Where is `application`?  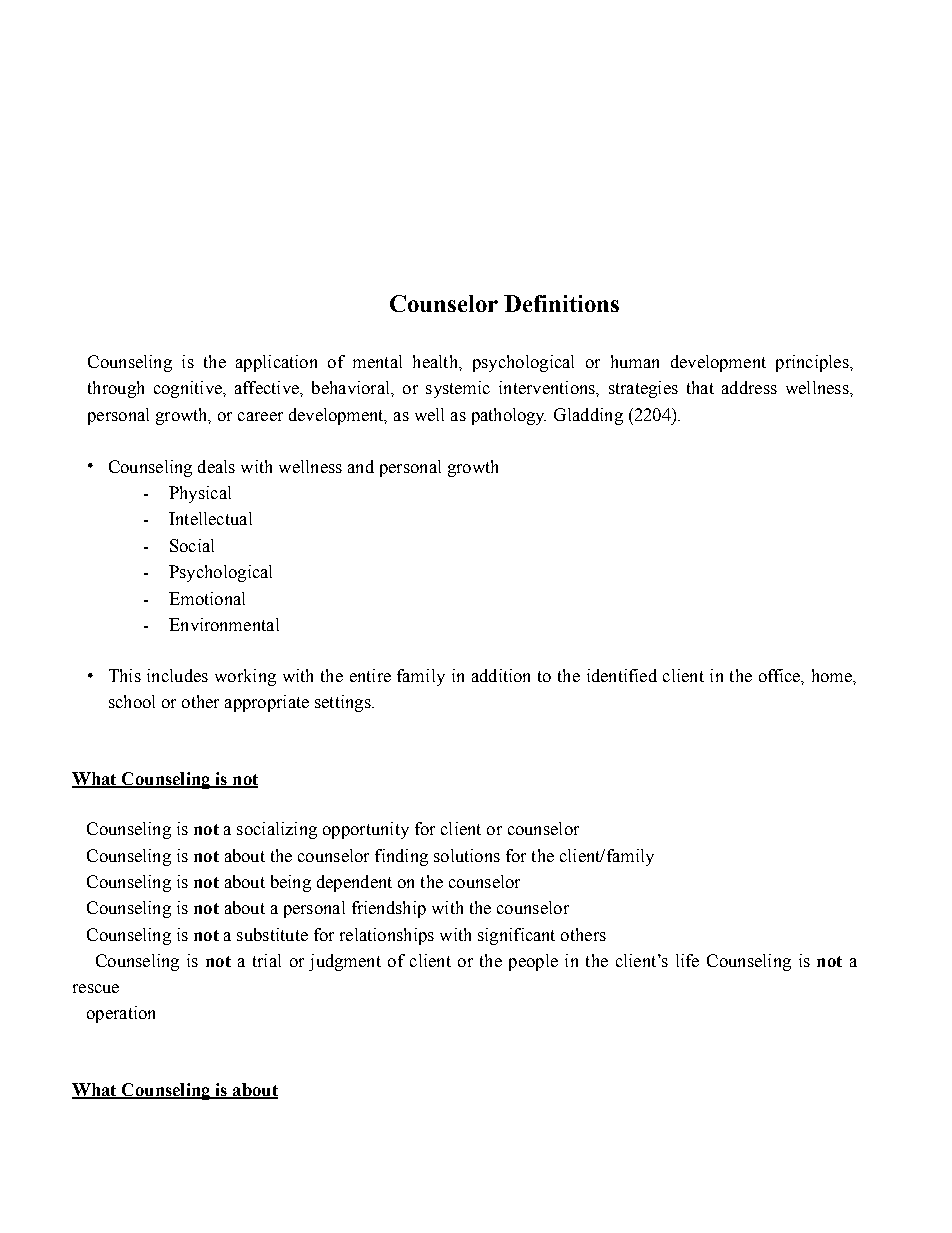 application is located at coordinates (276, 363).
